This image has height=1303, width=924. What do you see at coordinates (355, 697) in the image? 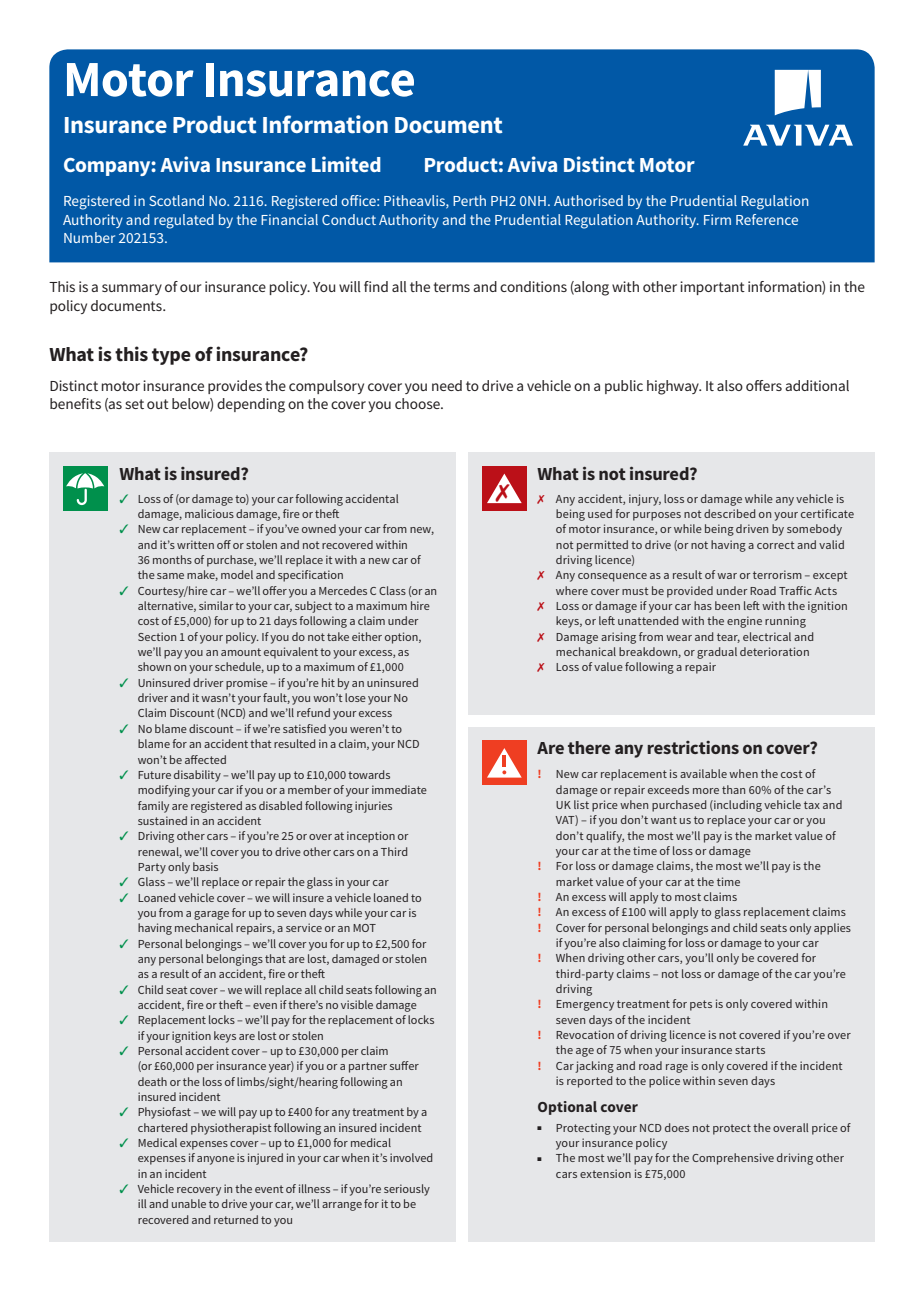
I see `lose` at bounding box center [355, 697].
